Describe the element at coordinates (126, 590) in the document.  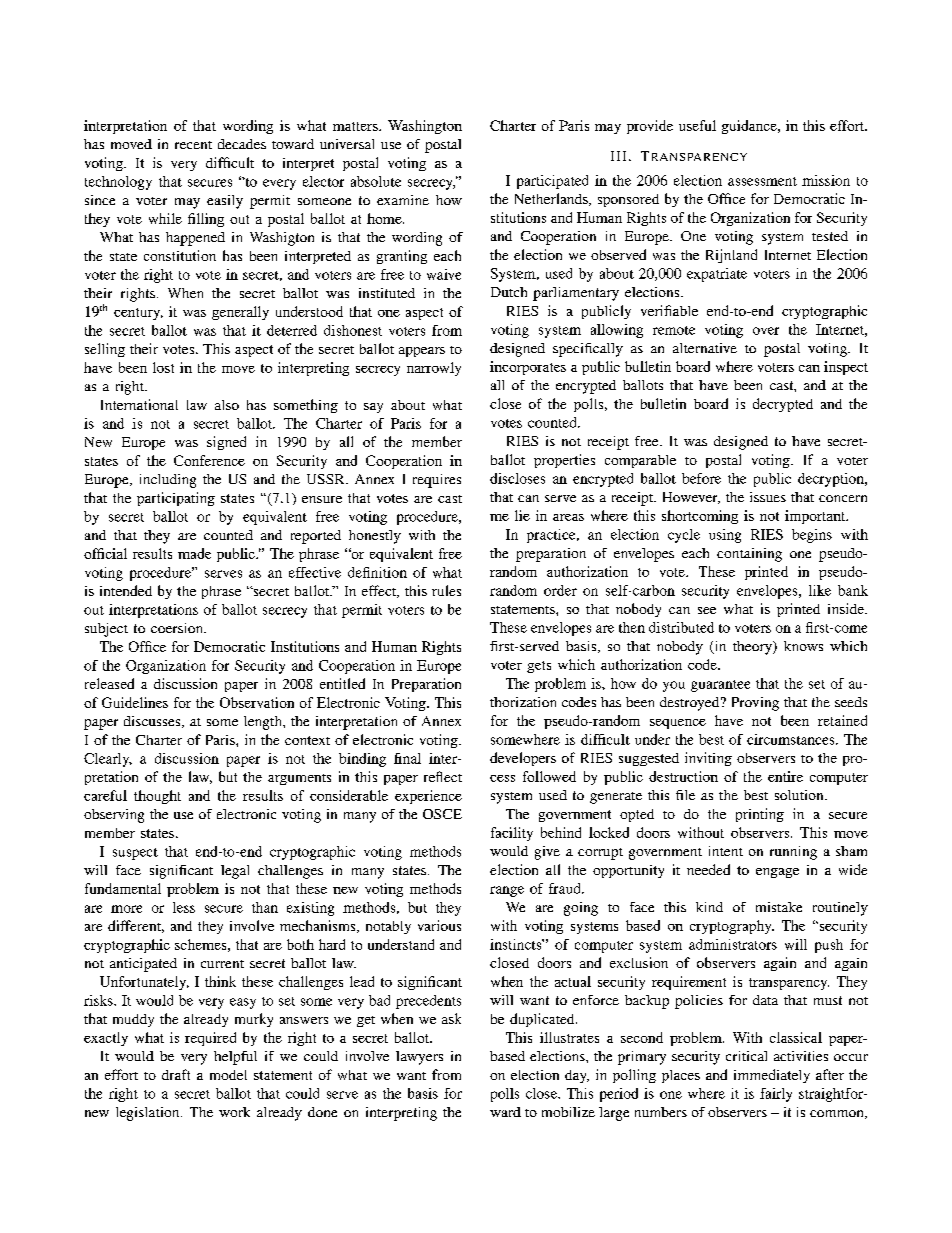
I see `intended` at that location.
